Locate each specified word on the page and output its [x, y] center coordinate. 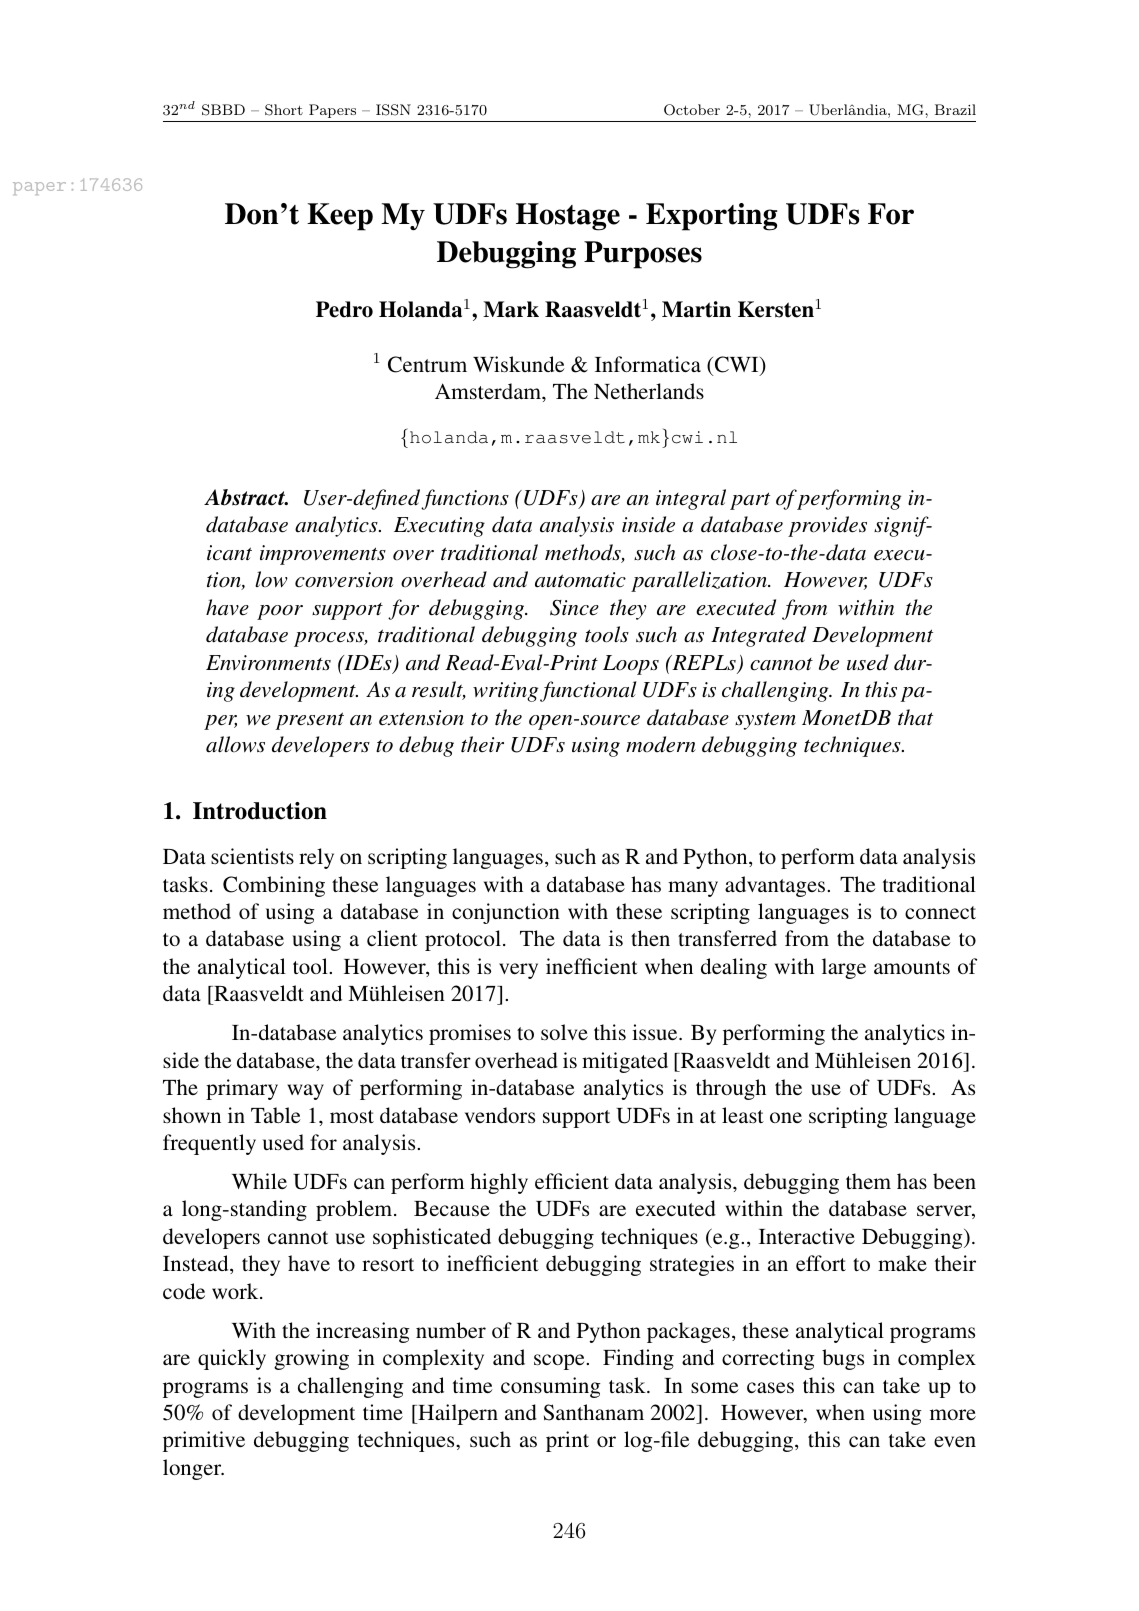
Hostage [568, 217]
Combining [274, 886]
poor [280, 612]
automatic [580, 580]
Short [284, 110]
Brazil [955, 109]
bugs [843, 1359]
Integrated [758, 636]
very [518, 971]
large [844, 968]
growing [311, 1359]
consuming [551, 1387]
